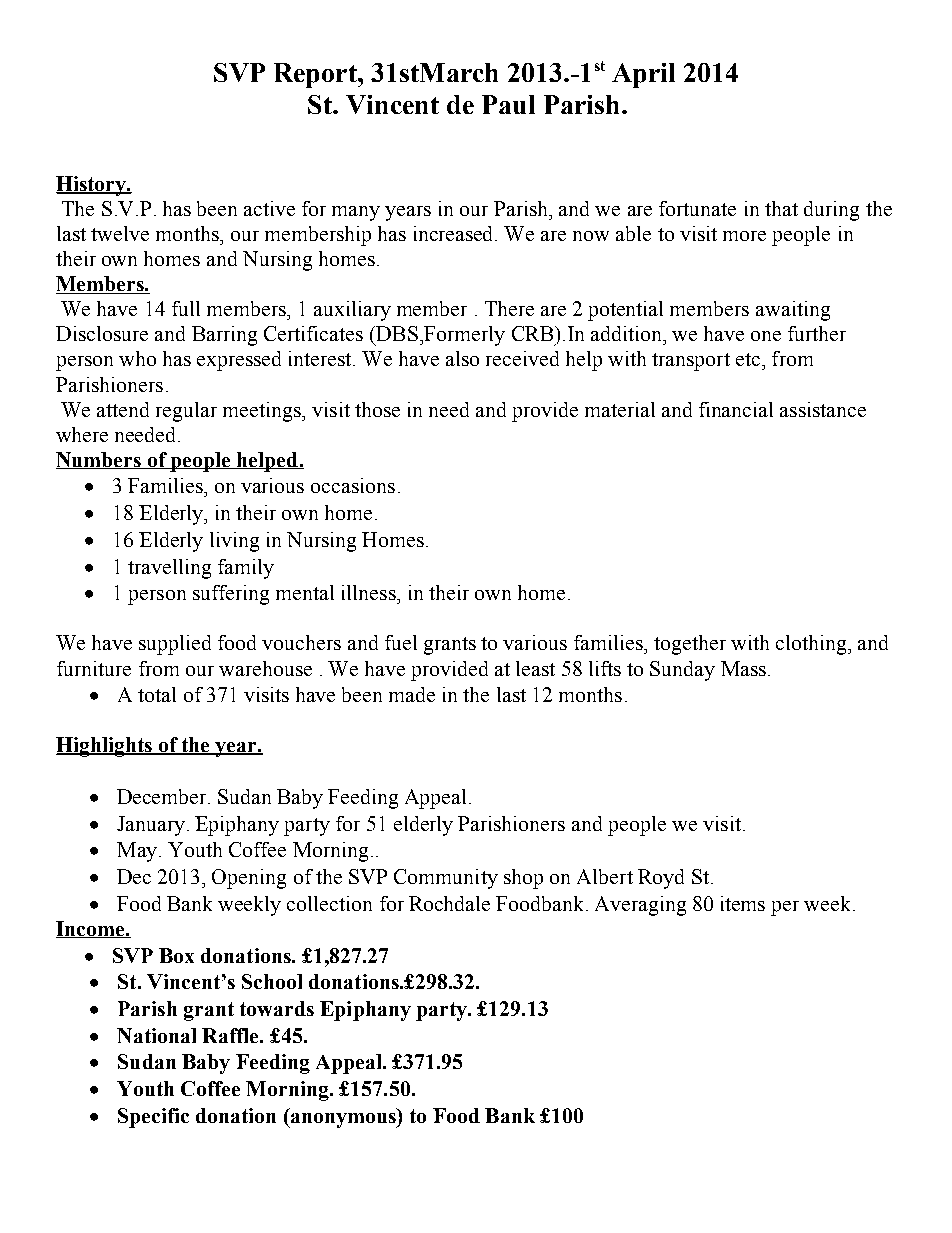 The width and height of the document is (952, 1233). Describe the element at coordinates (690, 645) in the document. I see `together` at that location.
